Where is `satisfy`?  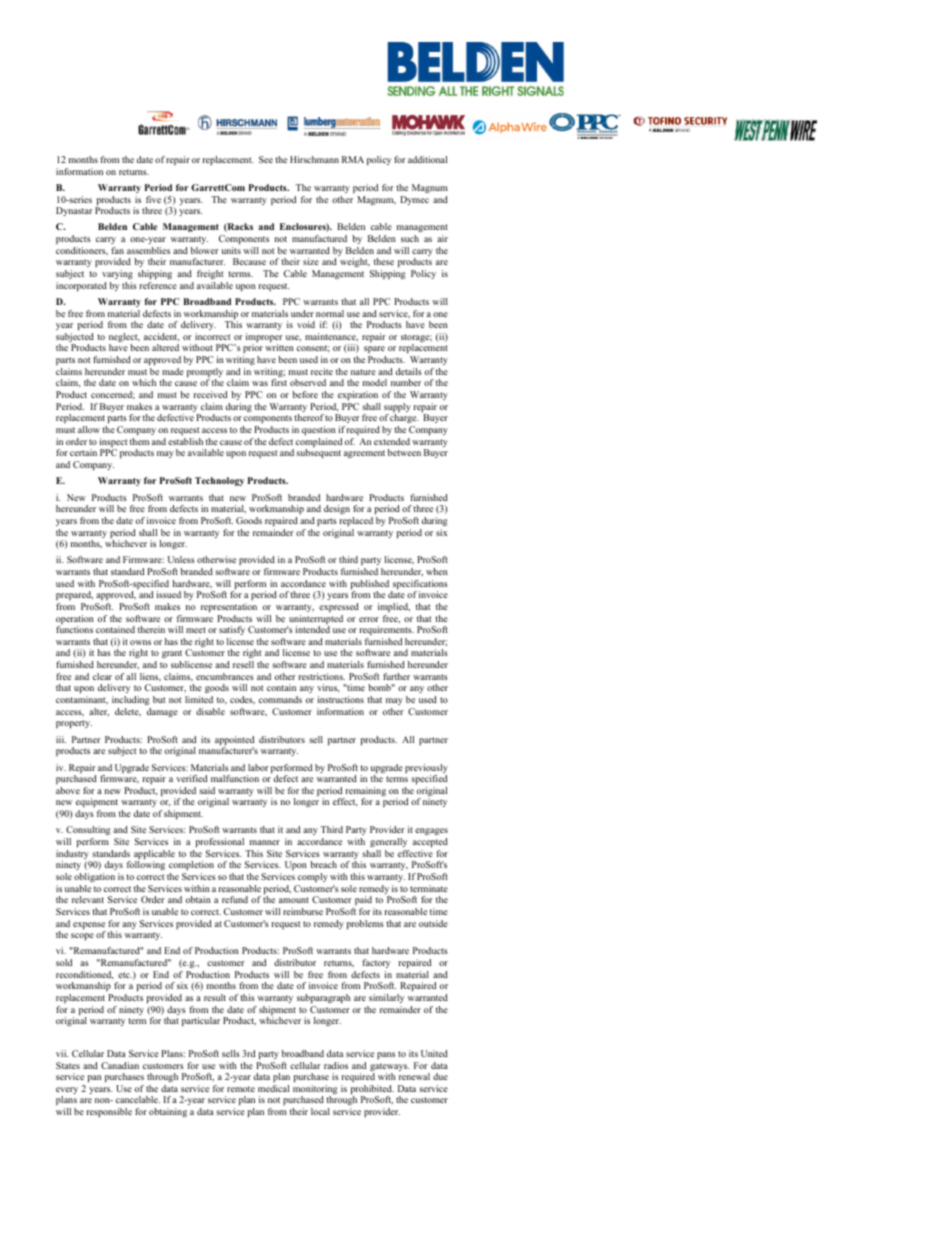
satisfy is located at coordinates (232, 630).
